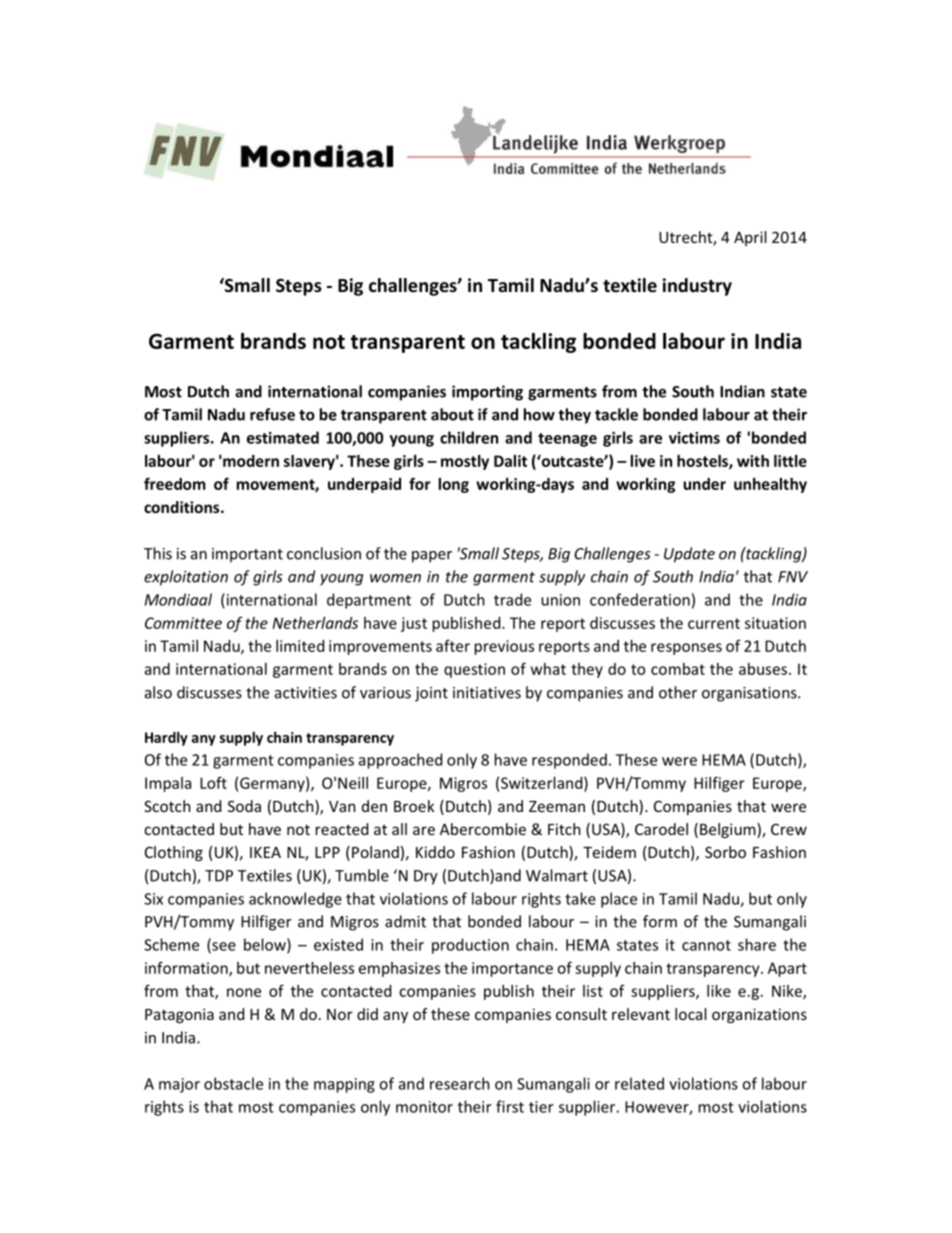  I want to click on industry, so click(697, 287).
